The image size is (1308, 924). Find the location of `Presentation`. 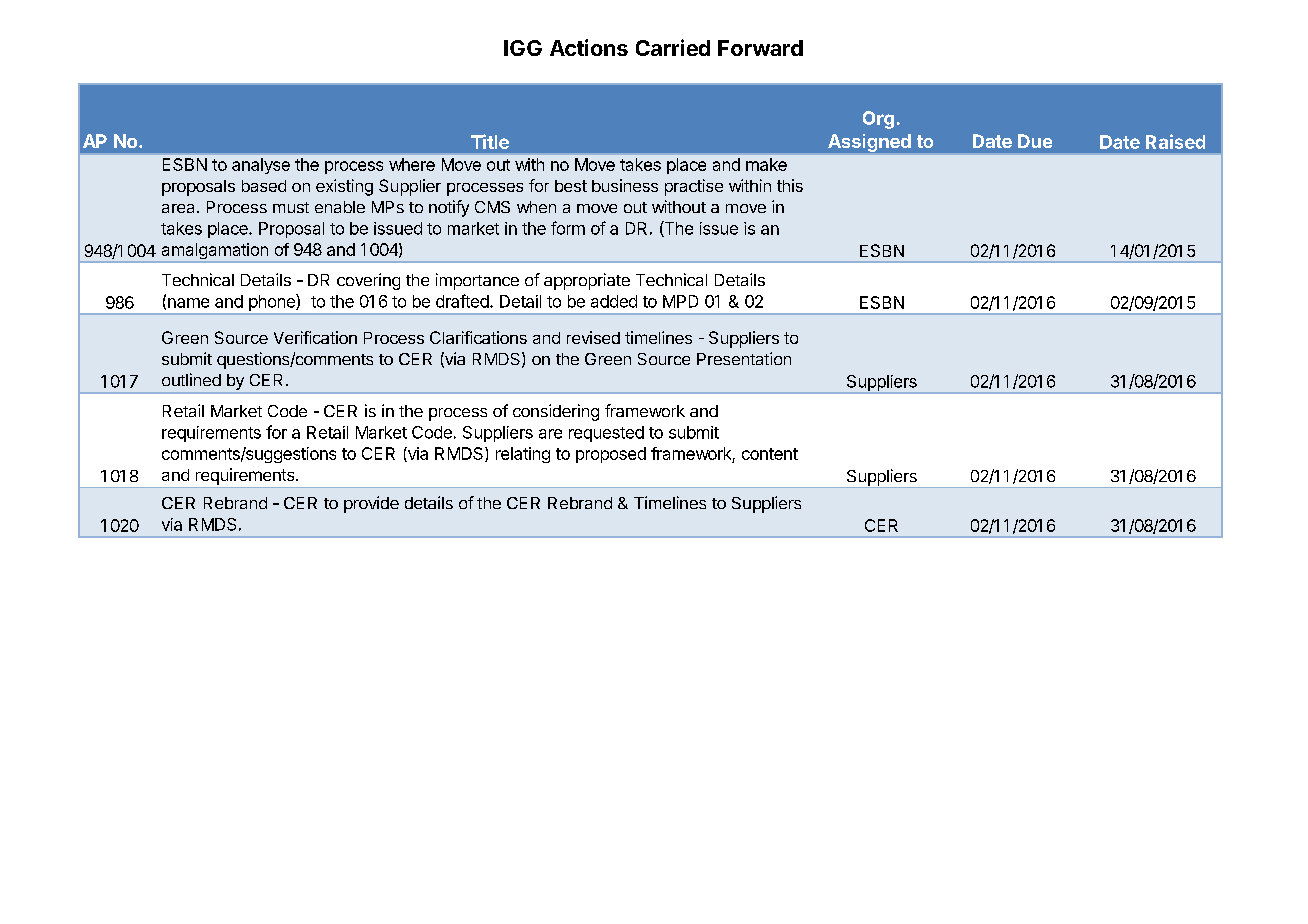

Presentation is located at coordinates (744, 358).
